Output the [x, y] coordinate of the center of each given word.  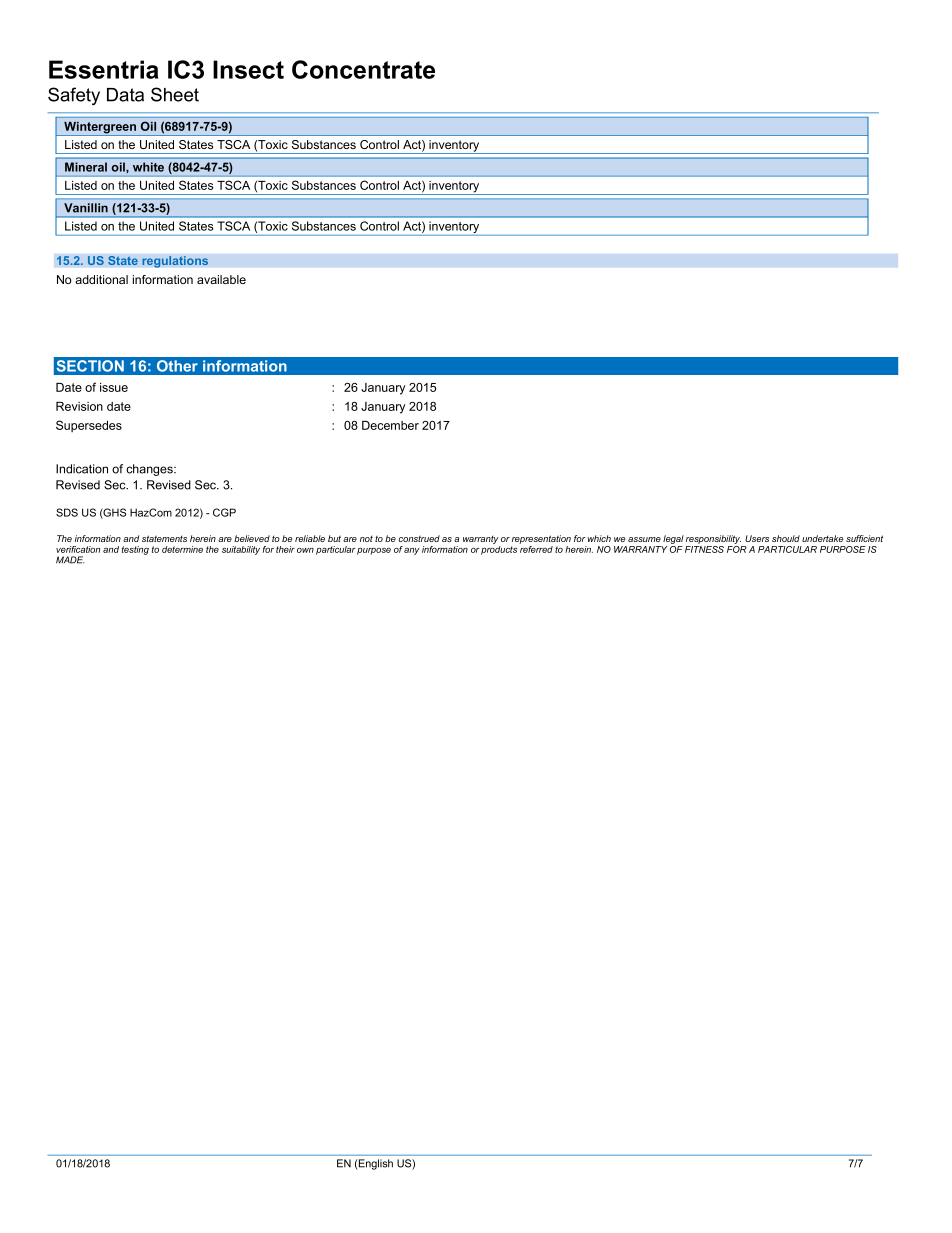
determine [182, 549]
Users [757, 538]
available [221, 279]
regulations [175, 262]
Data [125, 95]
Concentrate [363, 69]
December [390, 425]
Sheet [175, 94]
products [499, 550]
